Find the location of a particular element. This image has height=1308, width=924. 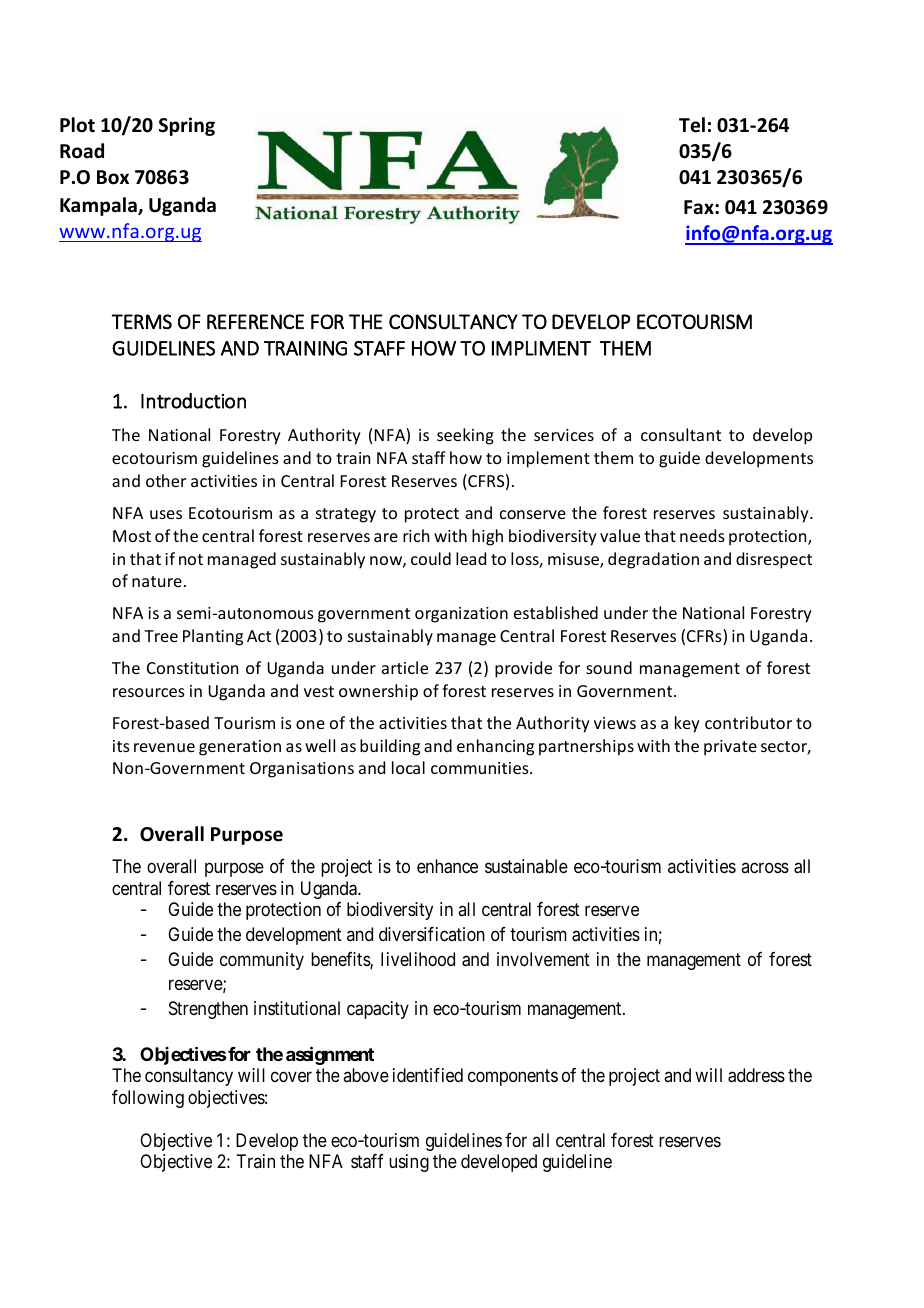

consultant is located at coordinates (681, 434).
